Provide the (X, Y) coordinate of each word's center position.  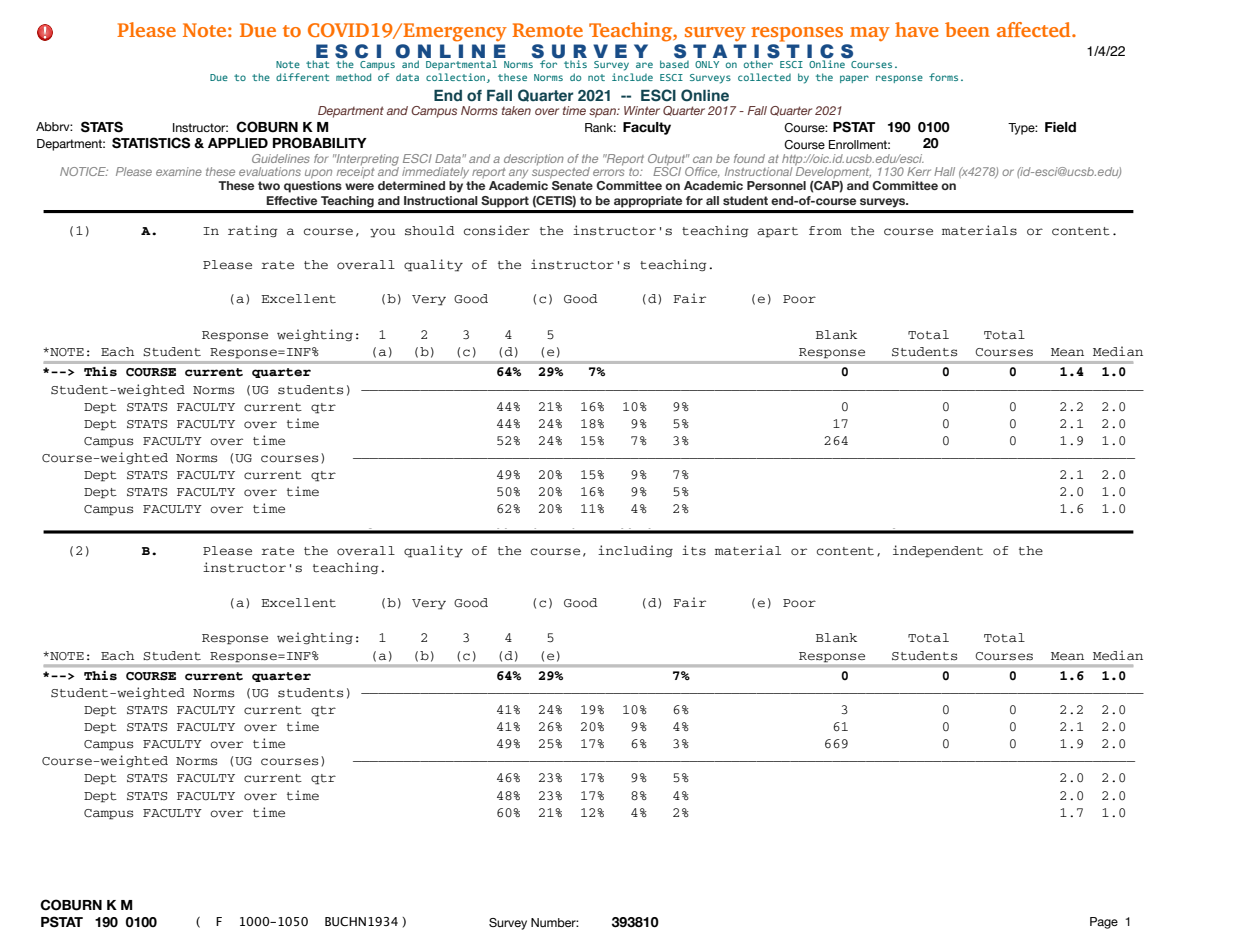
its (694, 550)
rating (253, 231)
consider (497, 230)
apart (777, 232)
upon (318, 174)
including (635, 551)
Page (1104, 923)
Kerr (919, 171)
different (302, 77)
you (383, 233)
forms (943, 77)
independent (938, 551)
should (430, 231)
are (644, 65)
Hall (944, 171)
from (825, 231)
